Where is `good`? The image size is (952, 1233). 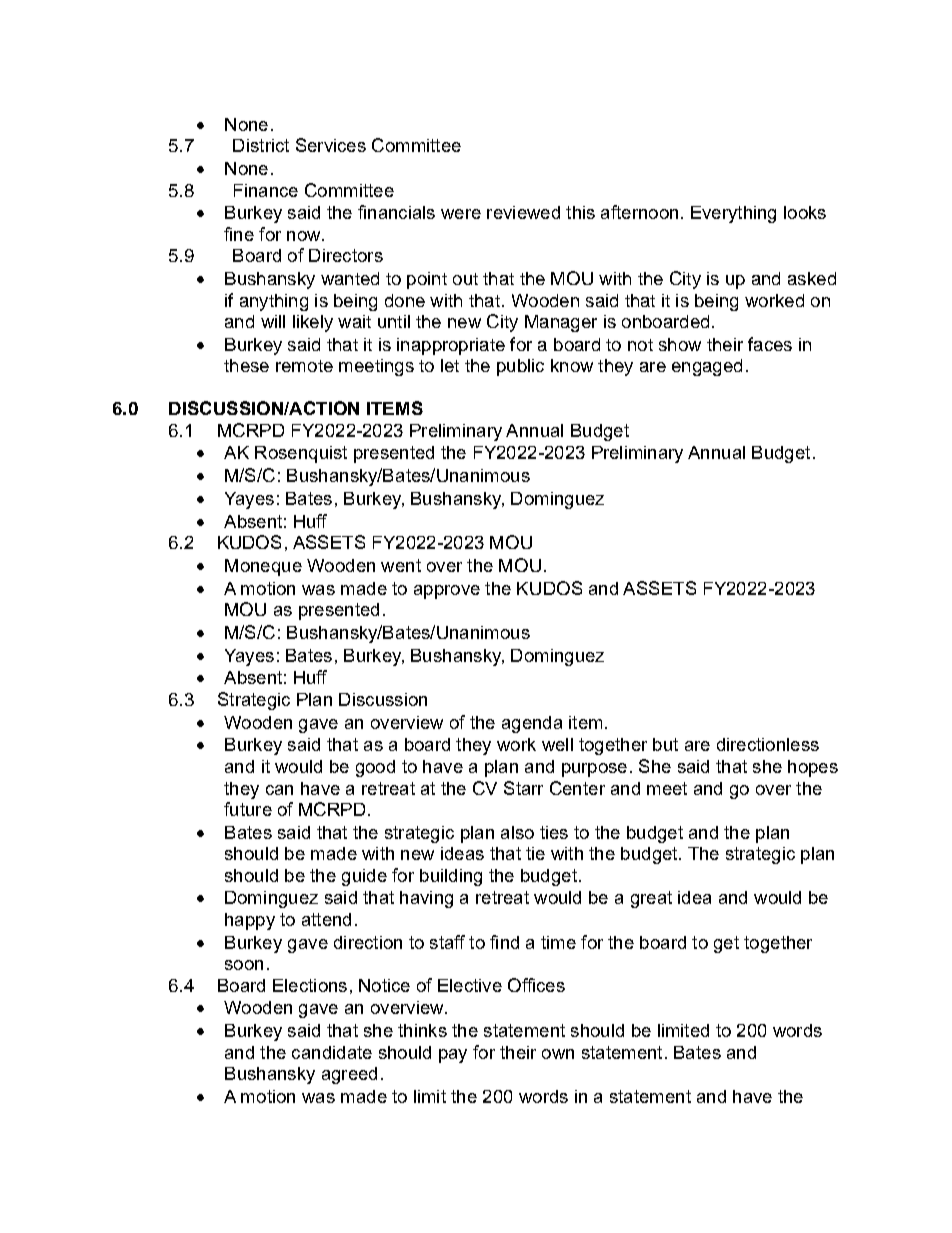
good is located at coordinates (375, 768).
